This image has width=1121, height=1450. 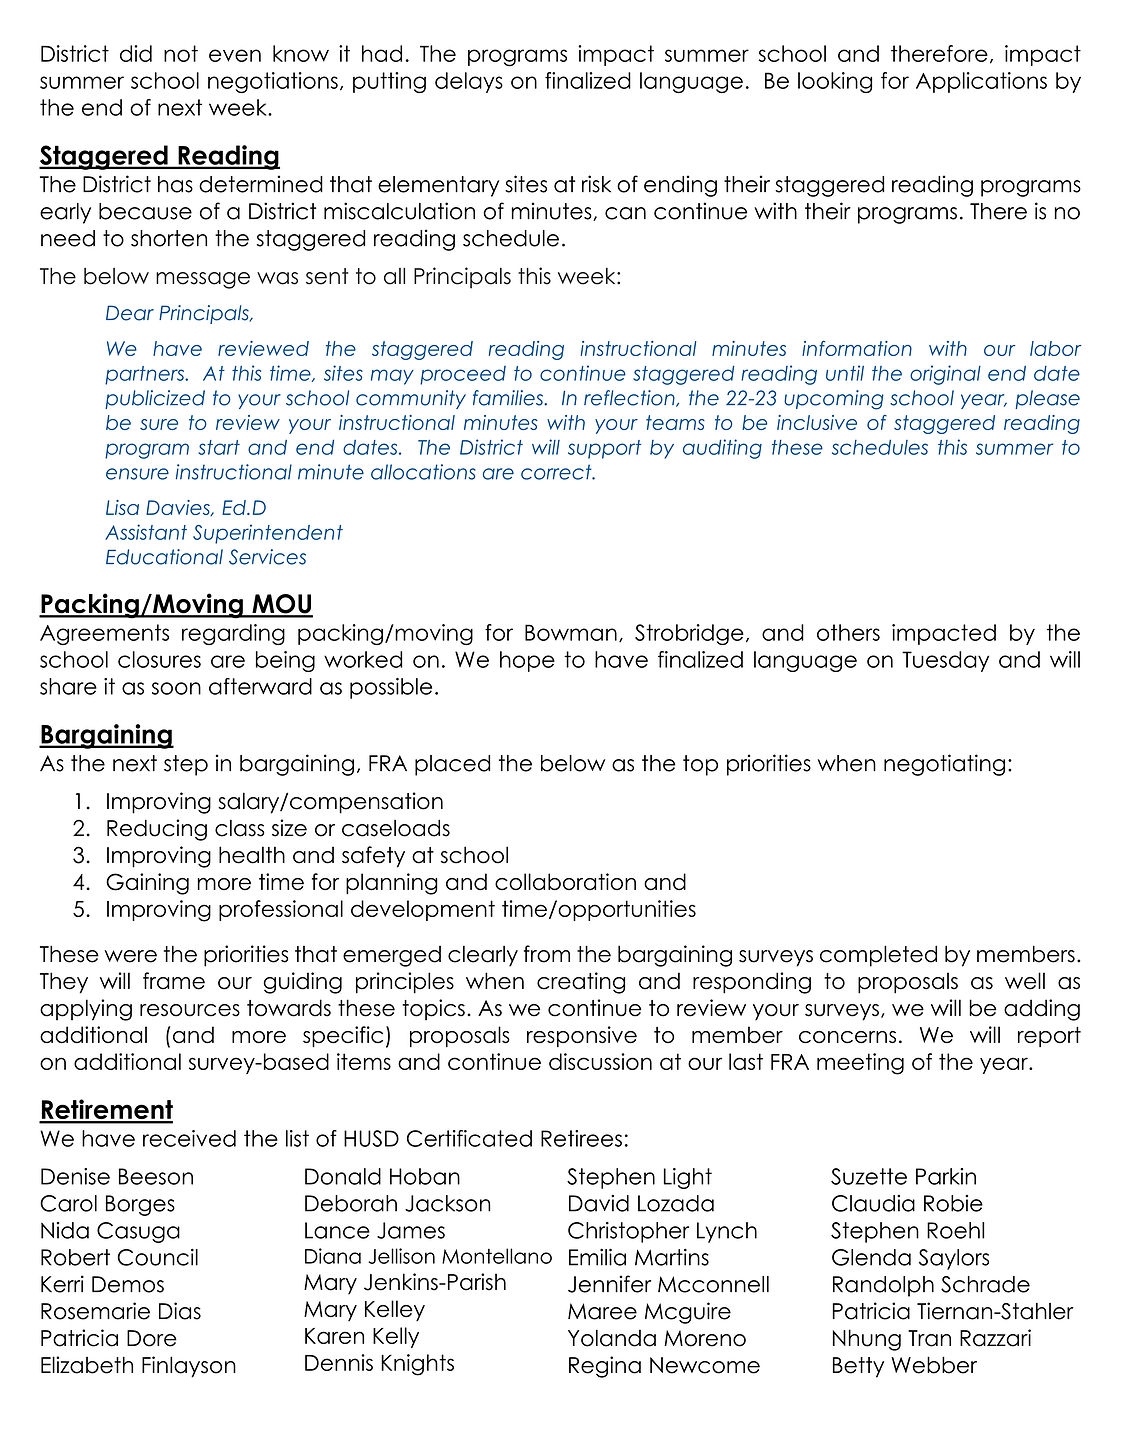 What do you see at coordinates (469, 82) in the image?
I see `delays` at bounding box center [469, 82].
